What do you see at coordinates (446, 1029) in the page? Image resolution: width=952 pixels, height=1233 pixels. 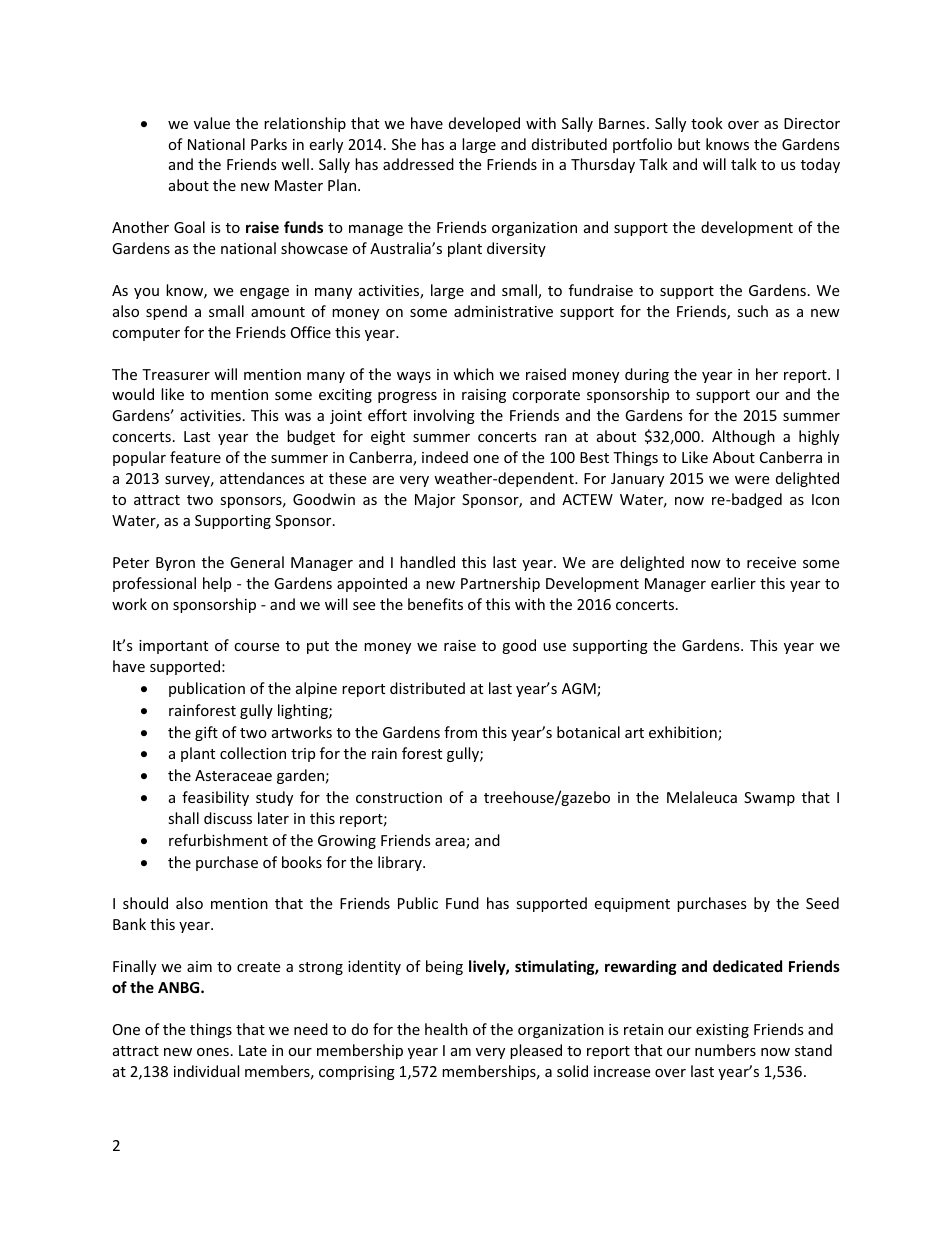 I see `health` at bounding box center [446, 1029].
